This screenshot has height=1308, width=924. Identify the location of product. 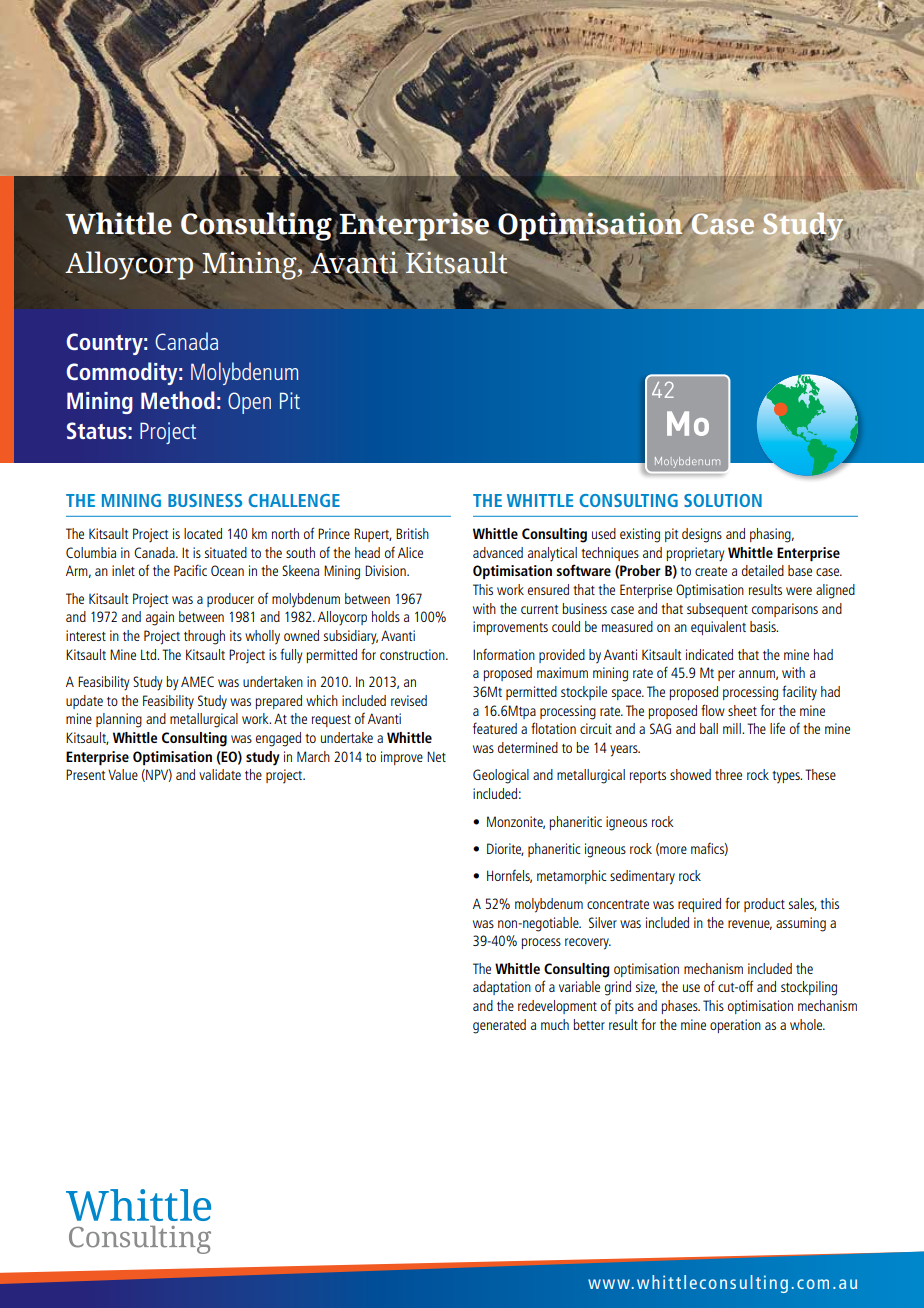
(764, 905).
